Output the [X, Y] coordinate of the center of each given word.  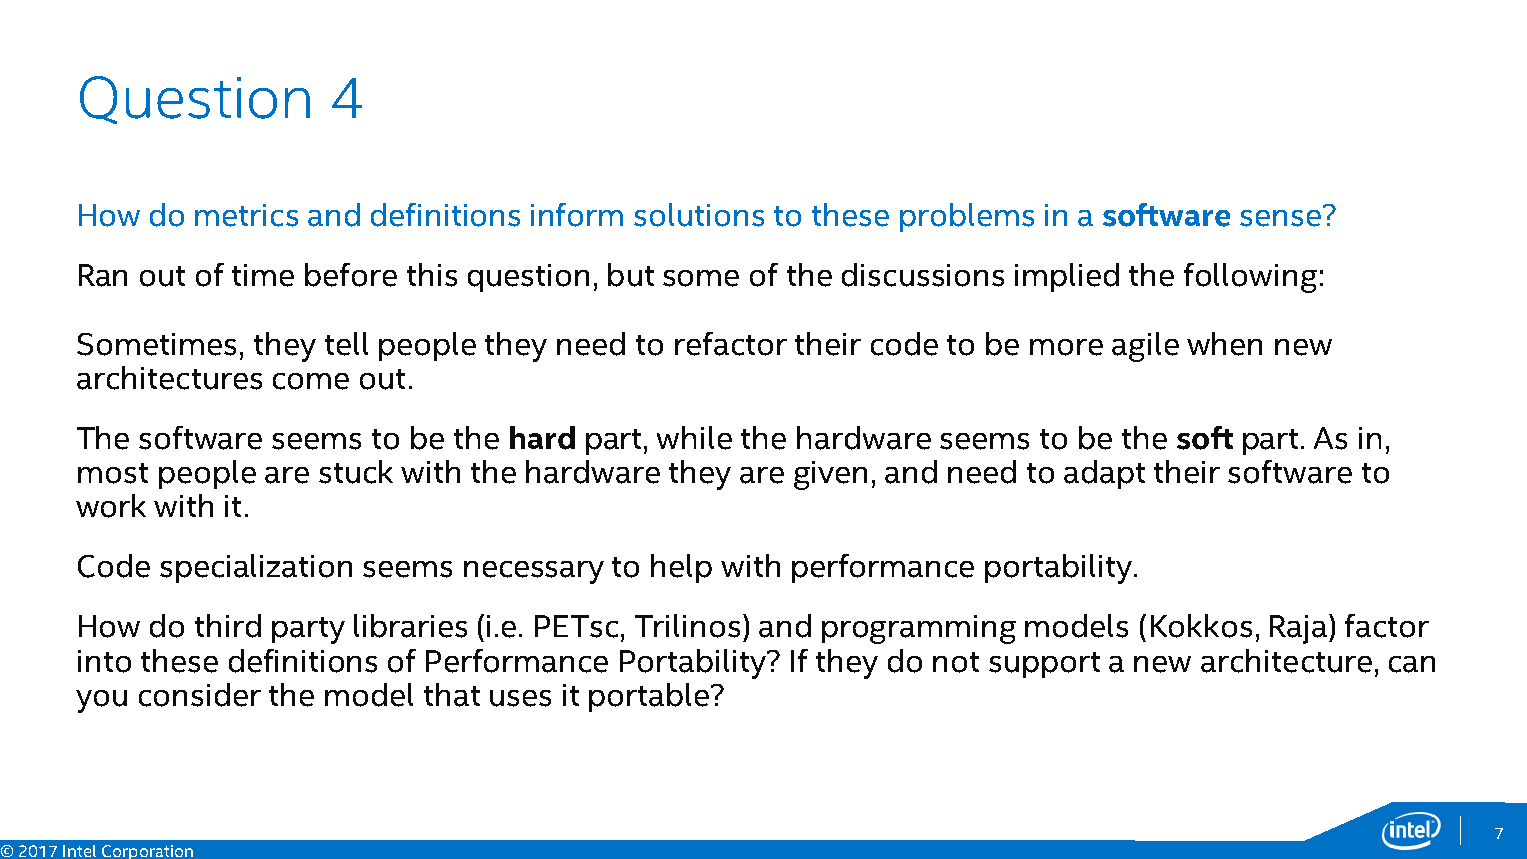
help [681, 568]
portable [649, 697]
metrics [246, 215]
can [1412, 664]
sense [1280, 218]
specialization [256, 568]
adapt [1104, 474]
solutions [699, 215]
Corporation [147, 852]
